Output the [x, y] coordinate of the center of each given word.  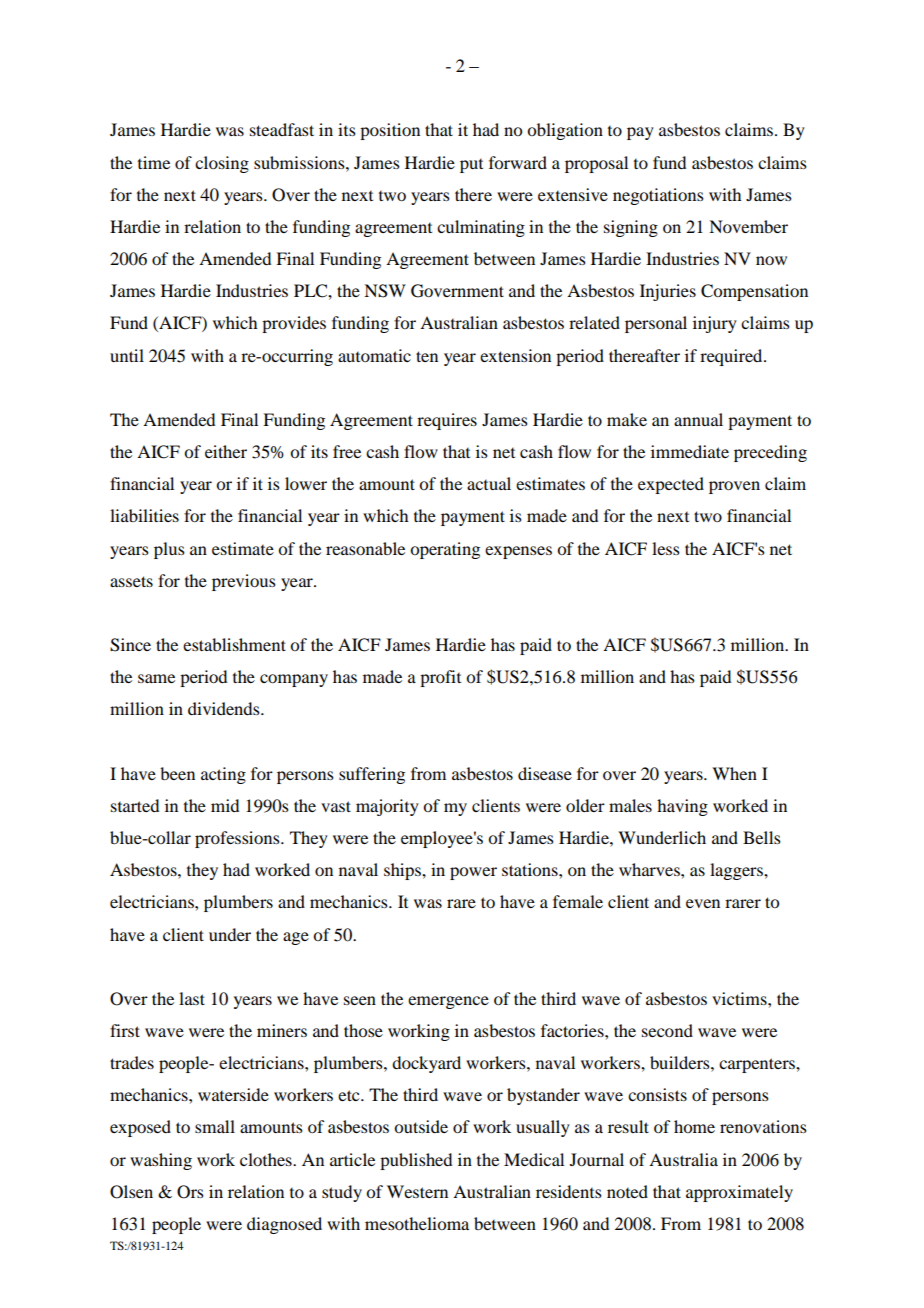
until [127, 355]
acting [223, 775]
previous [244, 582]
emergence [448, 1002]
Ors [190, 1192]
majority [387, 807]
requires [447, 421]
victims [740, 998]
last [192, 998]
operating [445, 550]
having [682, 807]
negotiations [658, 196]
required [732, 357]
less [666, 548]
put [471, 166]
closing [222, 164]
